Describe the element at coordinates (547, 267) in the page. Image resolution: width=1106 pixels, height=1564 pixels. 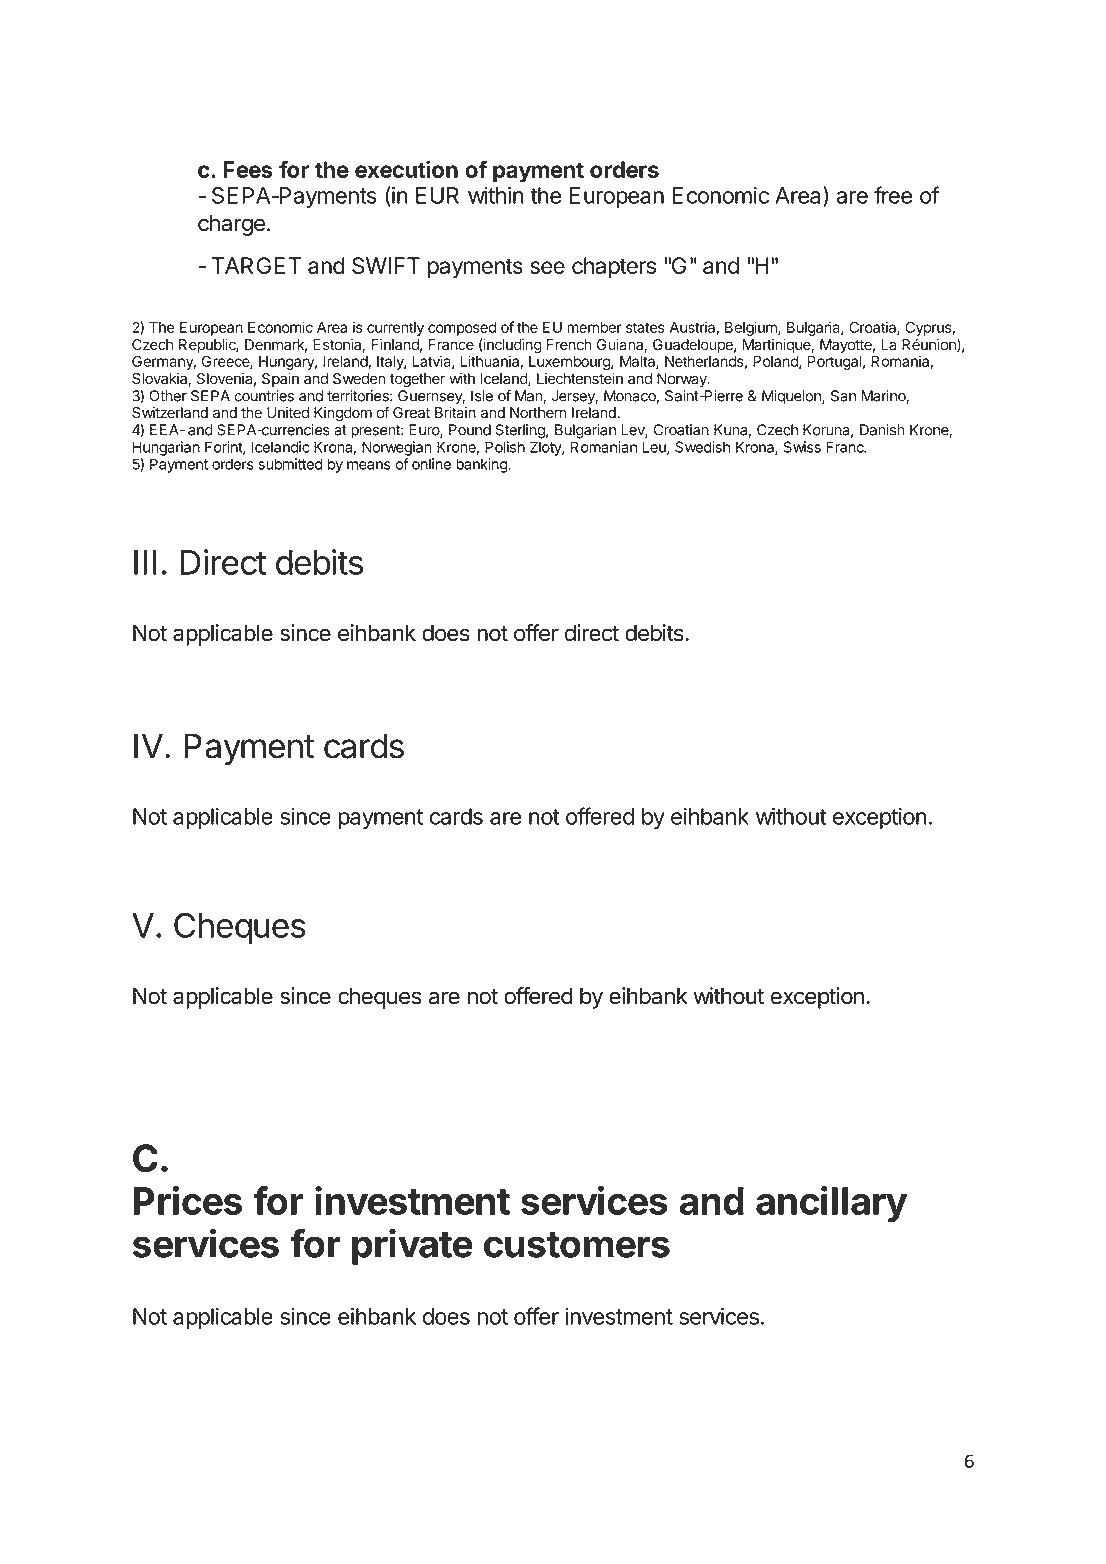
I see `see` at that location.
